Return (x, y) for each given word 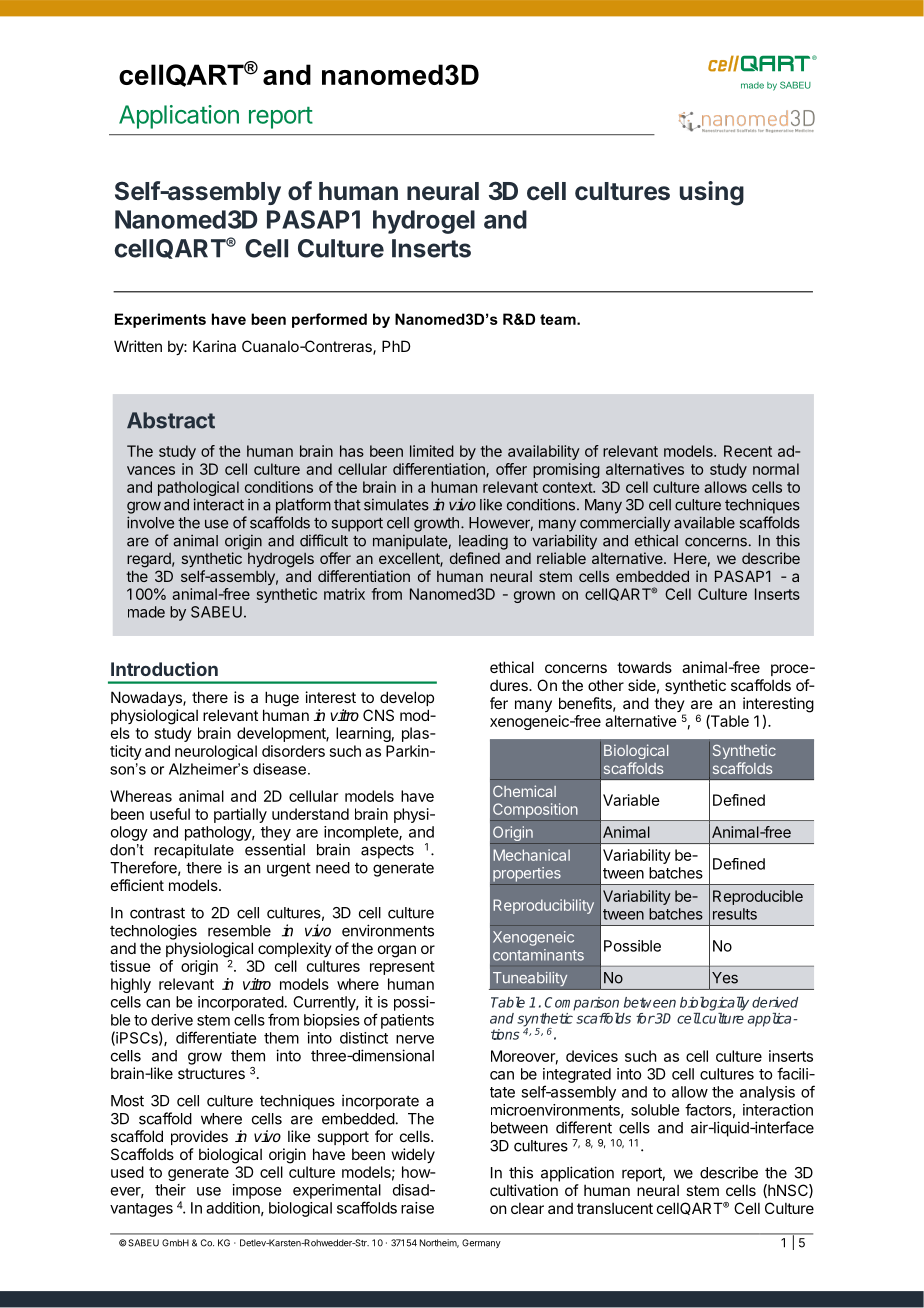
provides (199, 1137)
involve (150, 522)
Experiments (160, 320)
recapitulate (194, 851)
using (712, 193)
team (559, 319)
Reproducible (758, 897)
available (704, 522)
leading (483, 542)
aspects (387, 852)
